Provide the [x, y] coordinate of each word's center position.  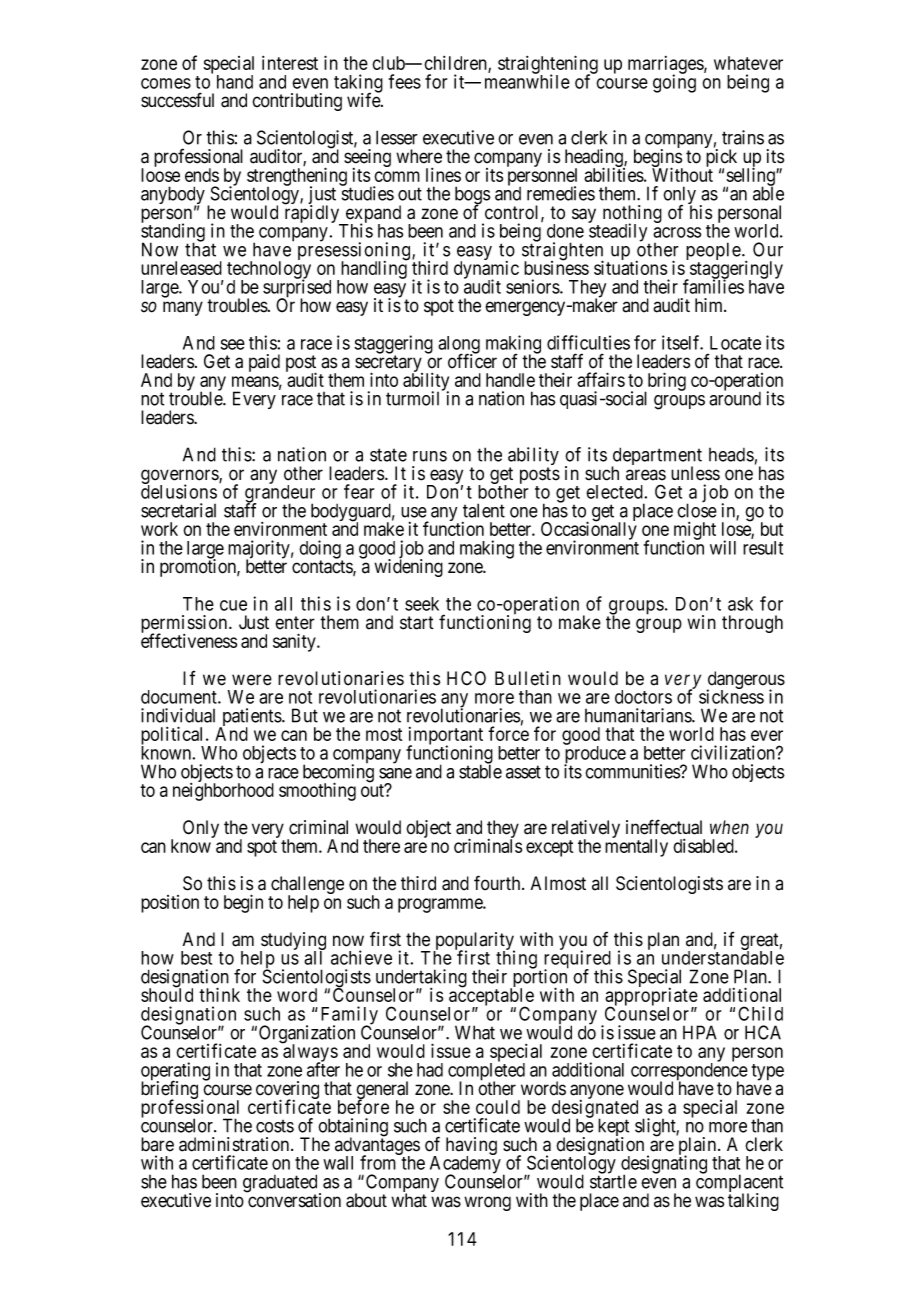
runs [430, 456]
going [674, 83]
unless [695, 473]
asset [523, 772]
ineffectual [664, 827]
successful [177, 100]
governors [180, 478]
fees [405, 81]
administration [235, 1144]
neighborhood [223, 792]
